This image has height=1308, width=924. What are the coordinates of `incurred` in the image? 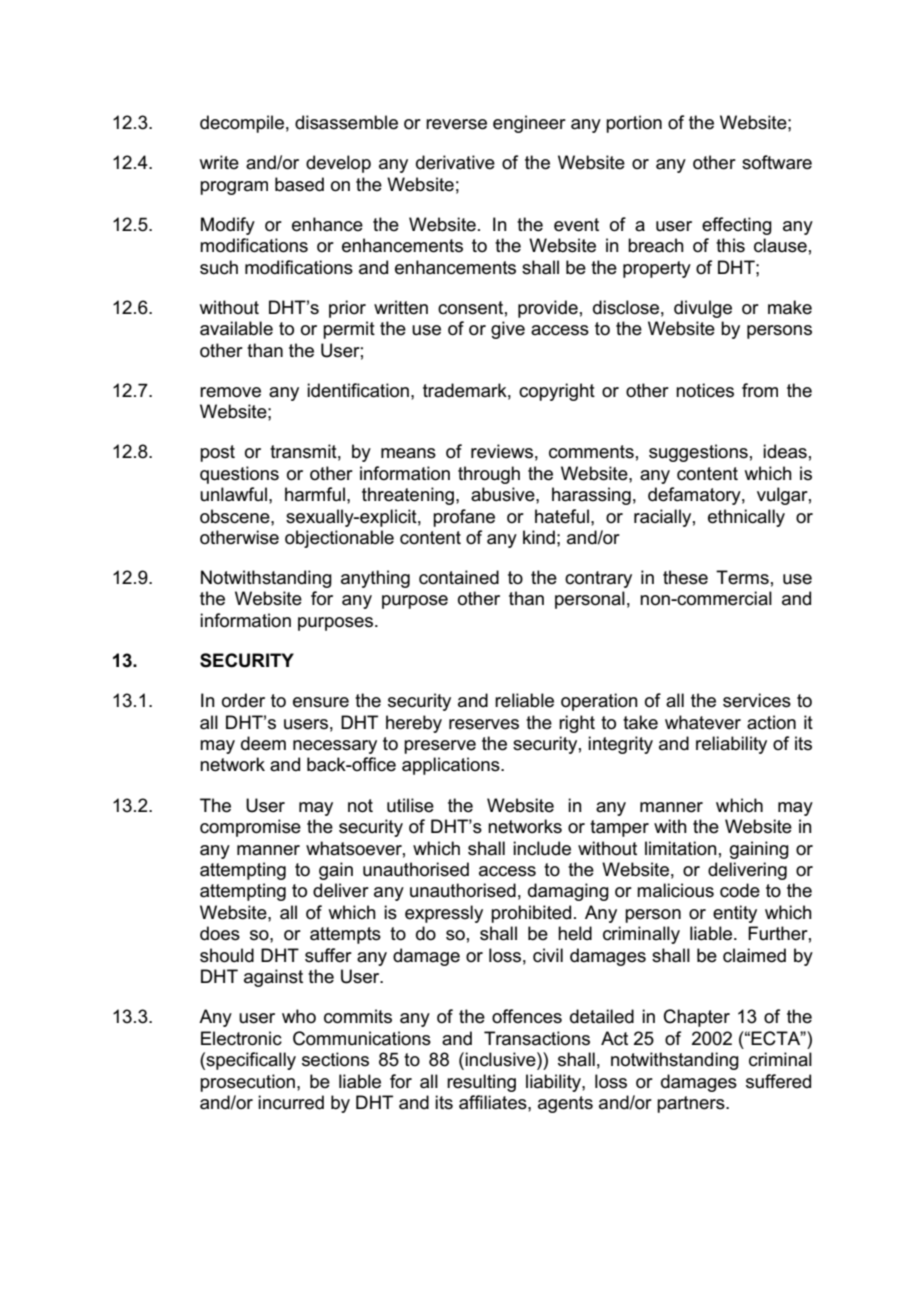 It's located at (291, 1102).
